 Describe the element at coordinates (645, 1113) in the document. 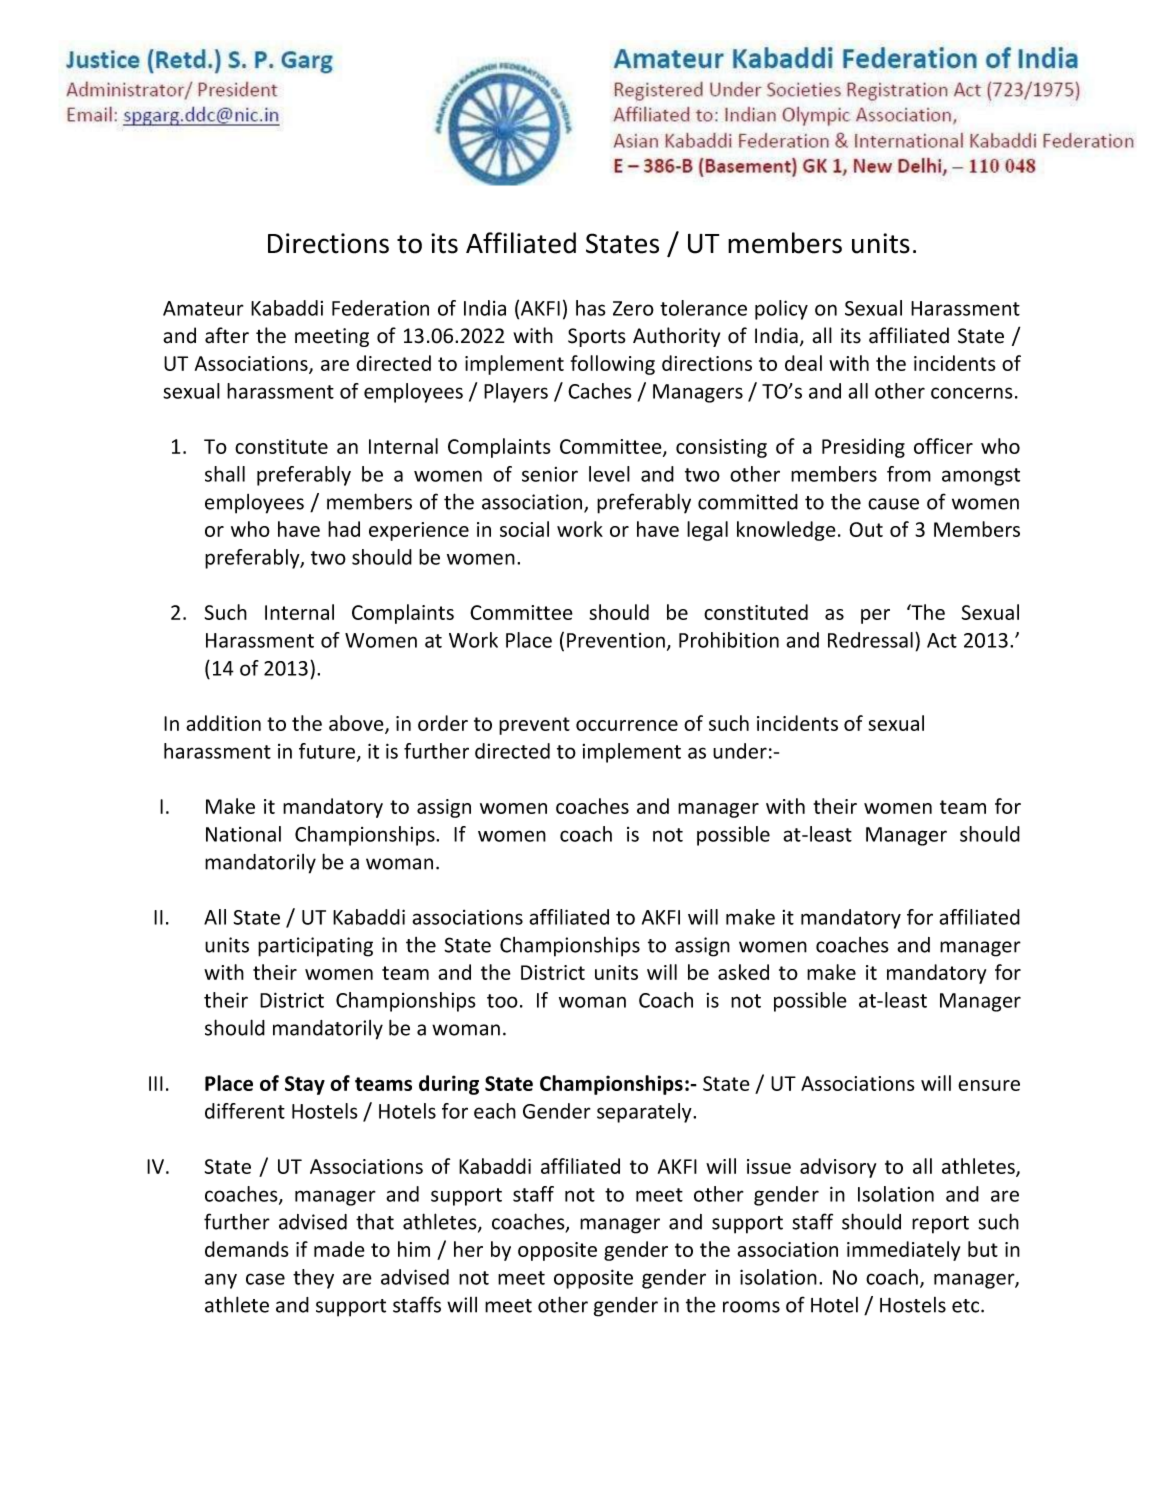

I see `separately` at that location.
